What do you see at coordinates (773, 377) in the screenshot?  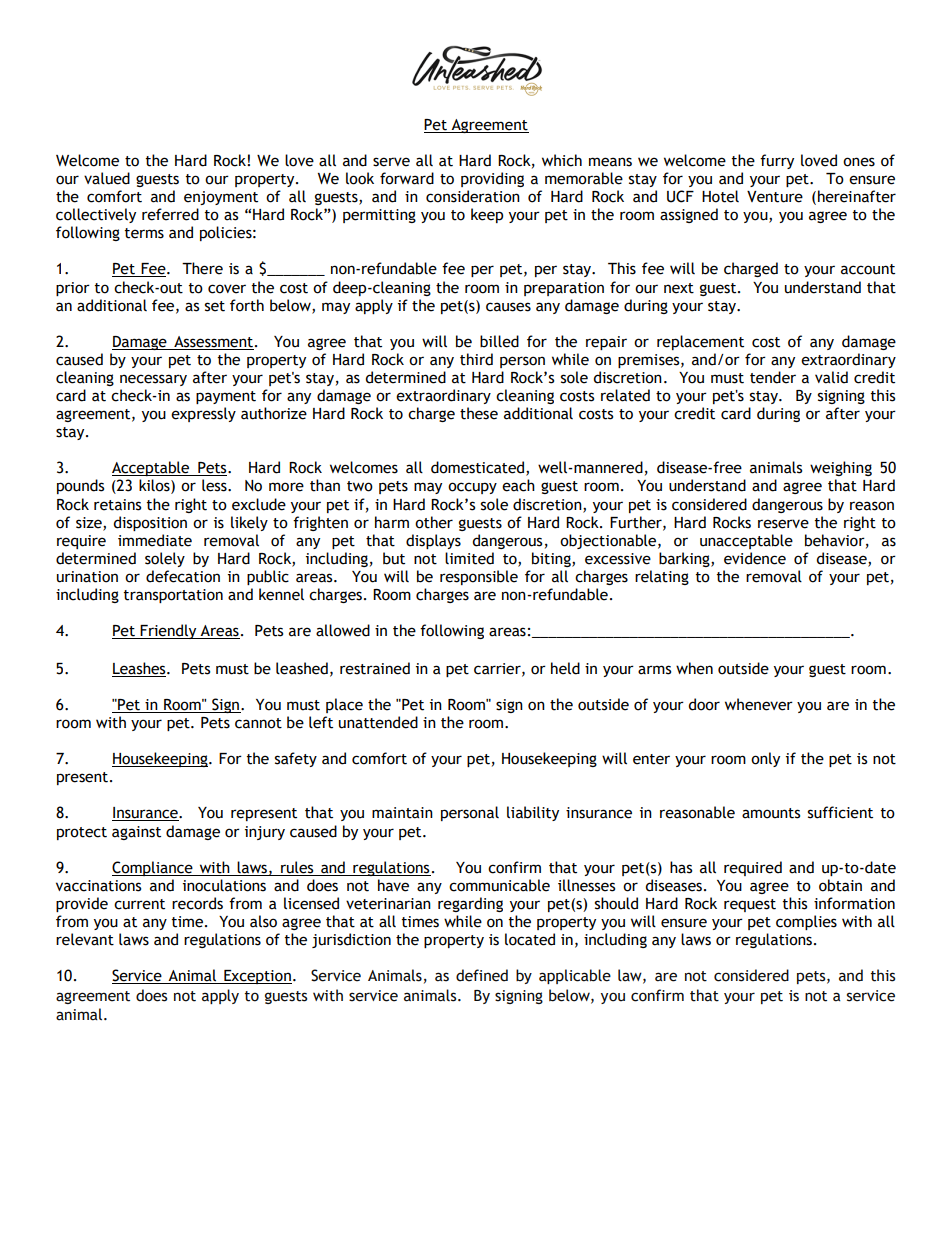 I see `tender` at bounding box center [773, 377].
